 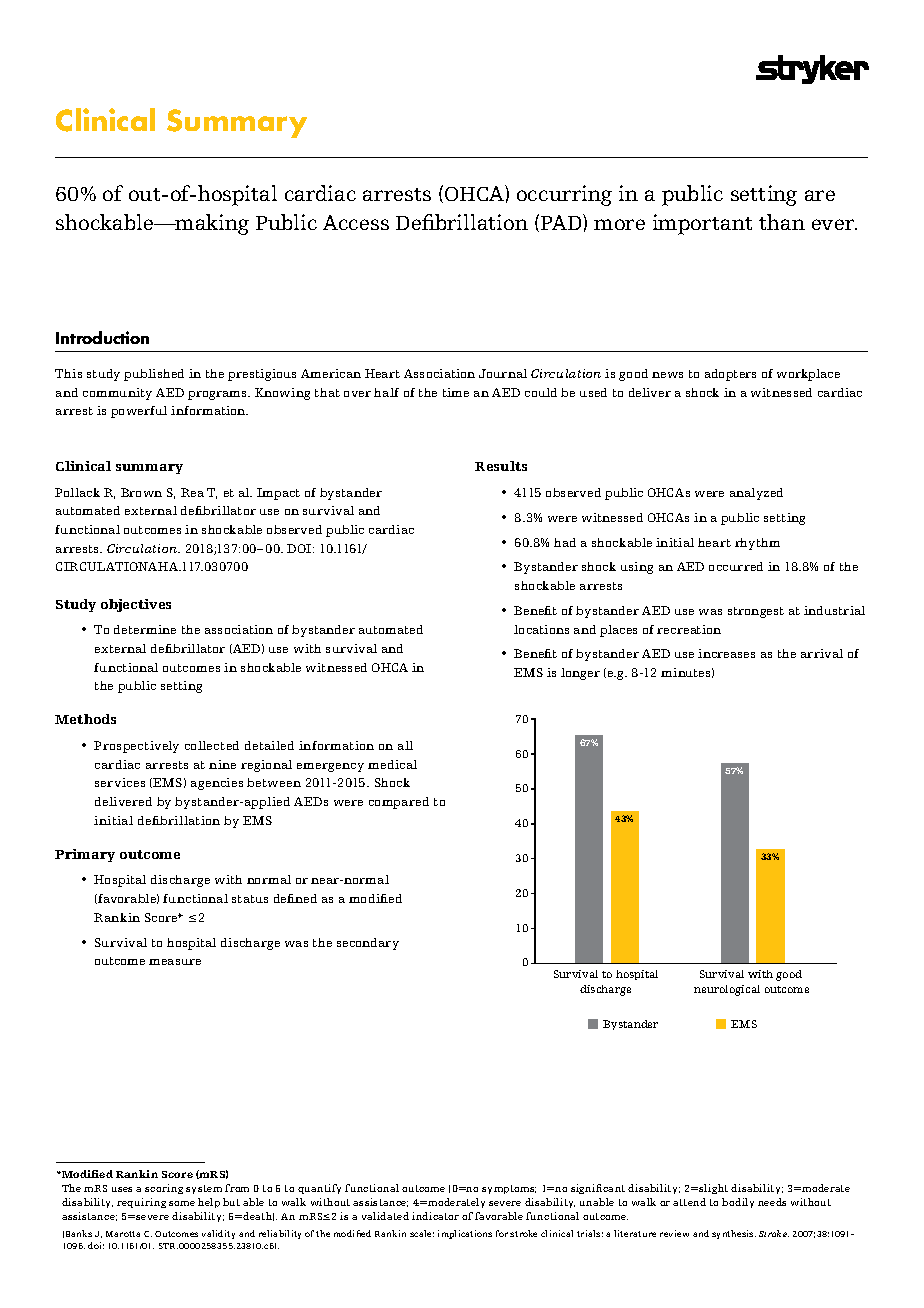 What do you see at coordinates (175, 962) in the screenshot?
I see `measure` at bounding box center [175, 962].
